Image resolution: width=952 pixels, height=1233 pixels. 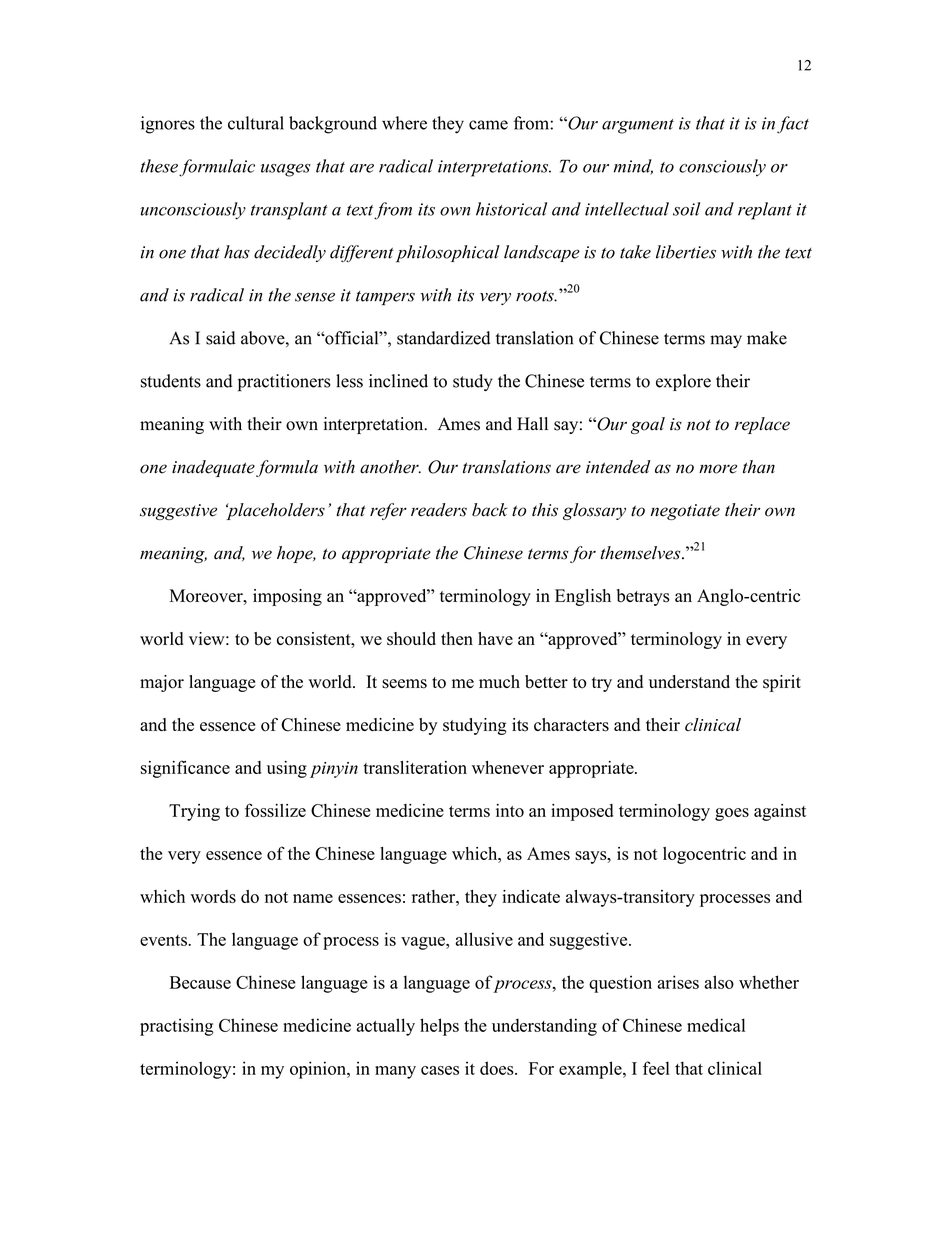 I want to click on readers, so click(x=439, y=510).
